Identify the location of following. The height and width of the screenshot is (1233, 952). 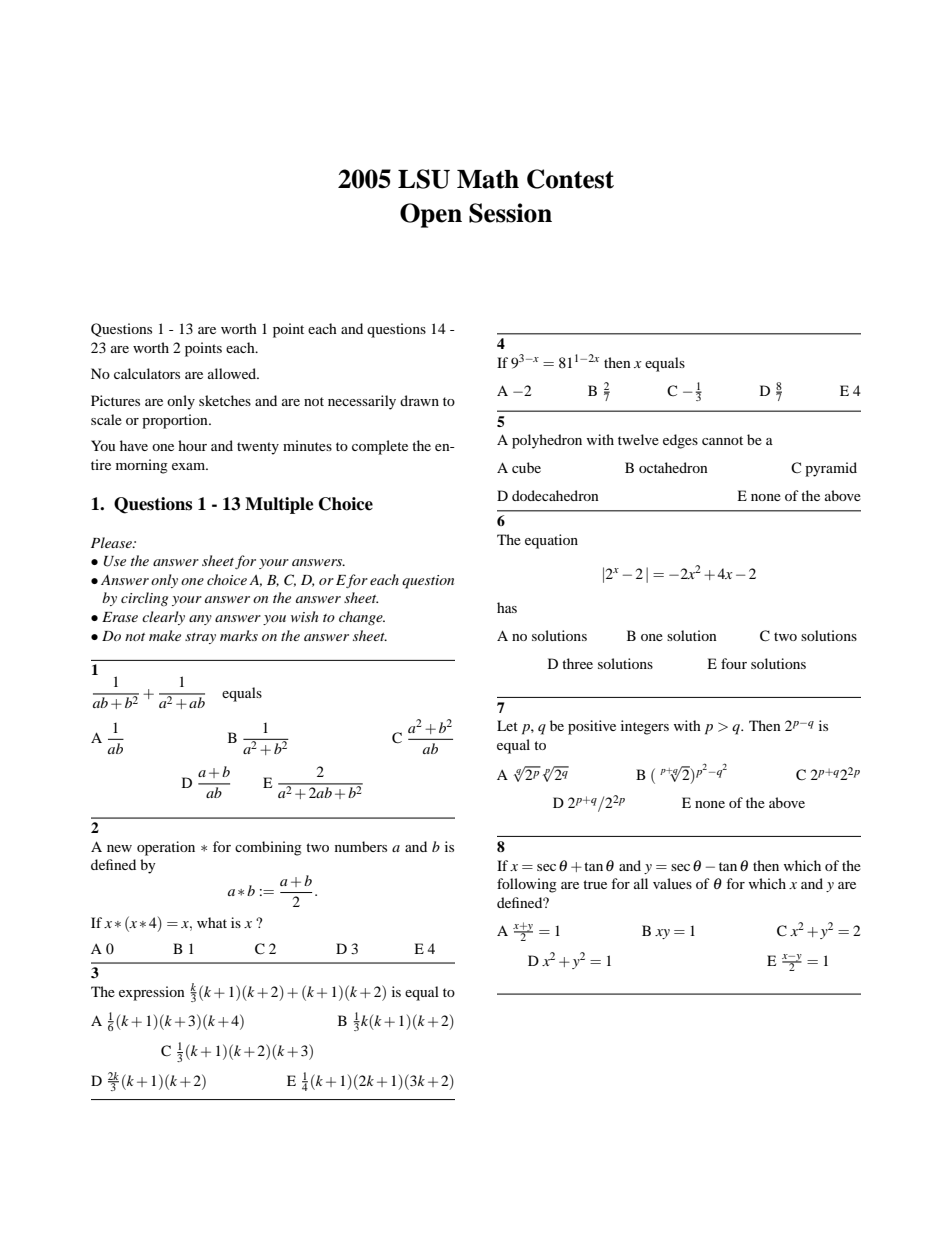
(527, 885).
